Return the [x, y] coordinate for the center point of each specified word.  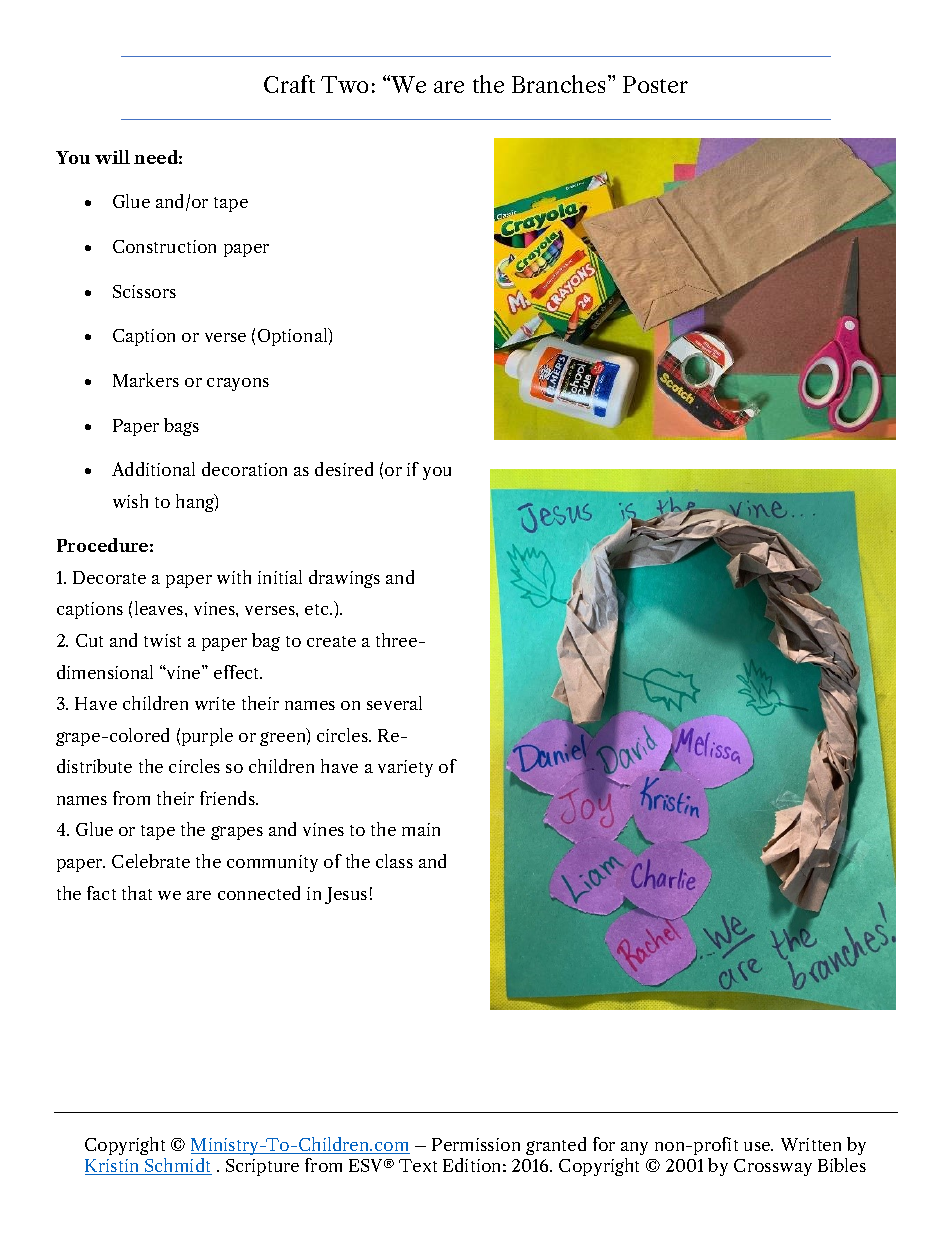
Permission [476, 1144]
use [758, 1146]
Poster [655, 84]
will [112, 157]
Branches [558, 84]
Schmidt [177, 1166]
